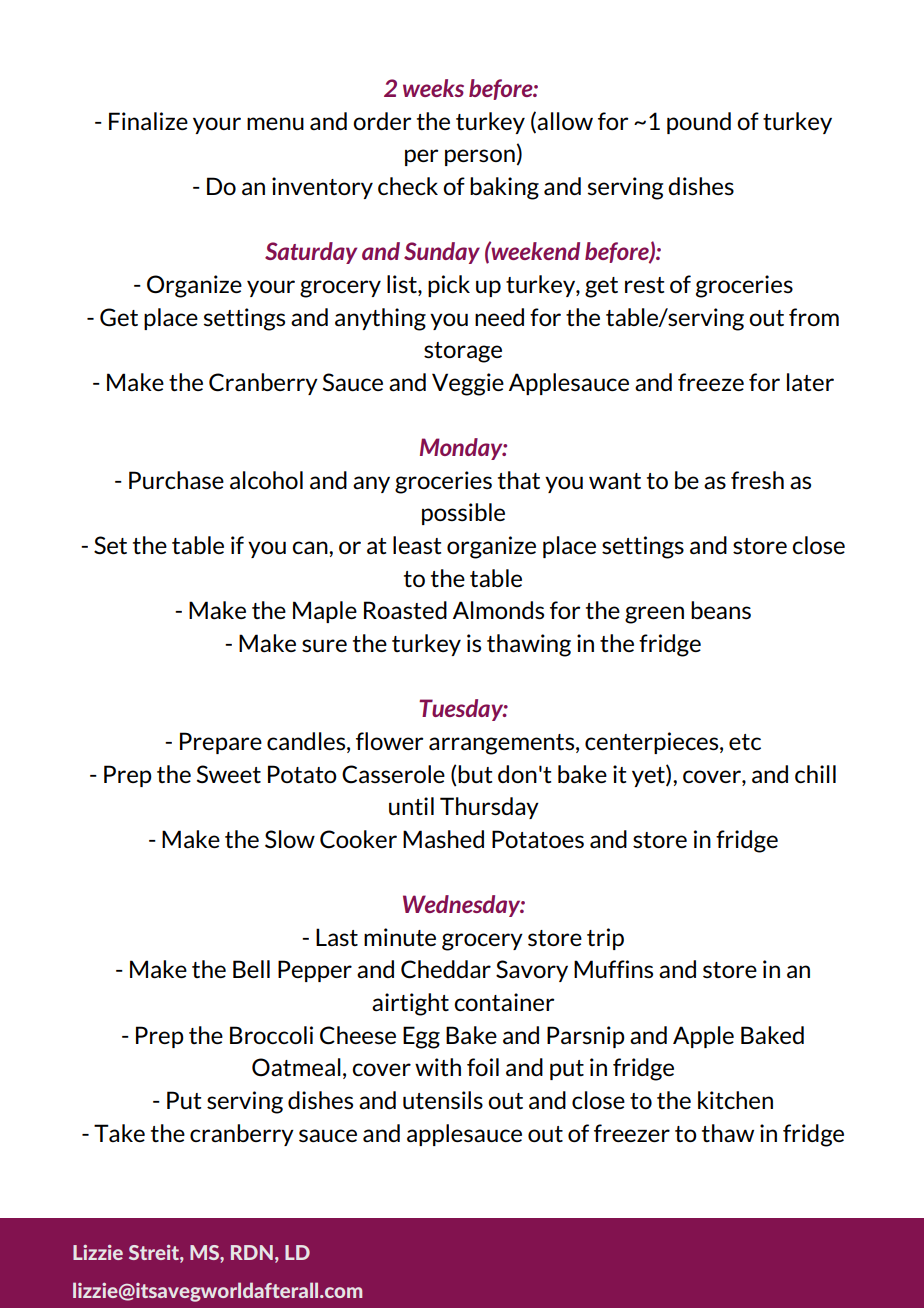 This screenshot has height=1308, width=924. What do you see at coordinates (699, 123) in the screenshot?
I see `pound` at bounding box center [699, 123].
